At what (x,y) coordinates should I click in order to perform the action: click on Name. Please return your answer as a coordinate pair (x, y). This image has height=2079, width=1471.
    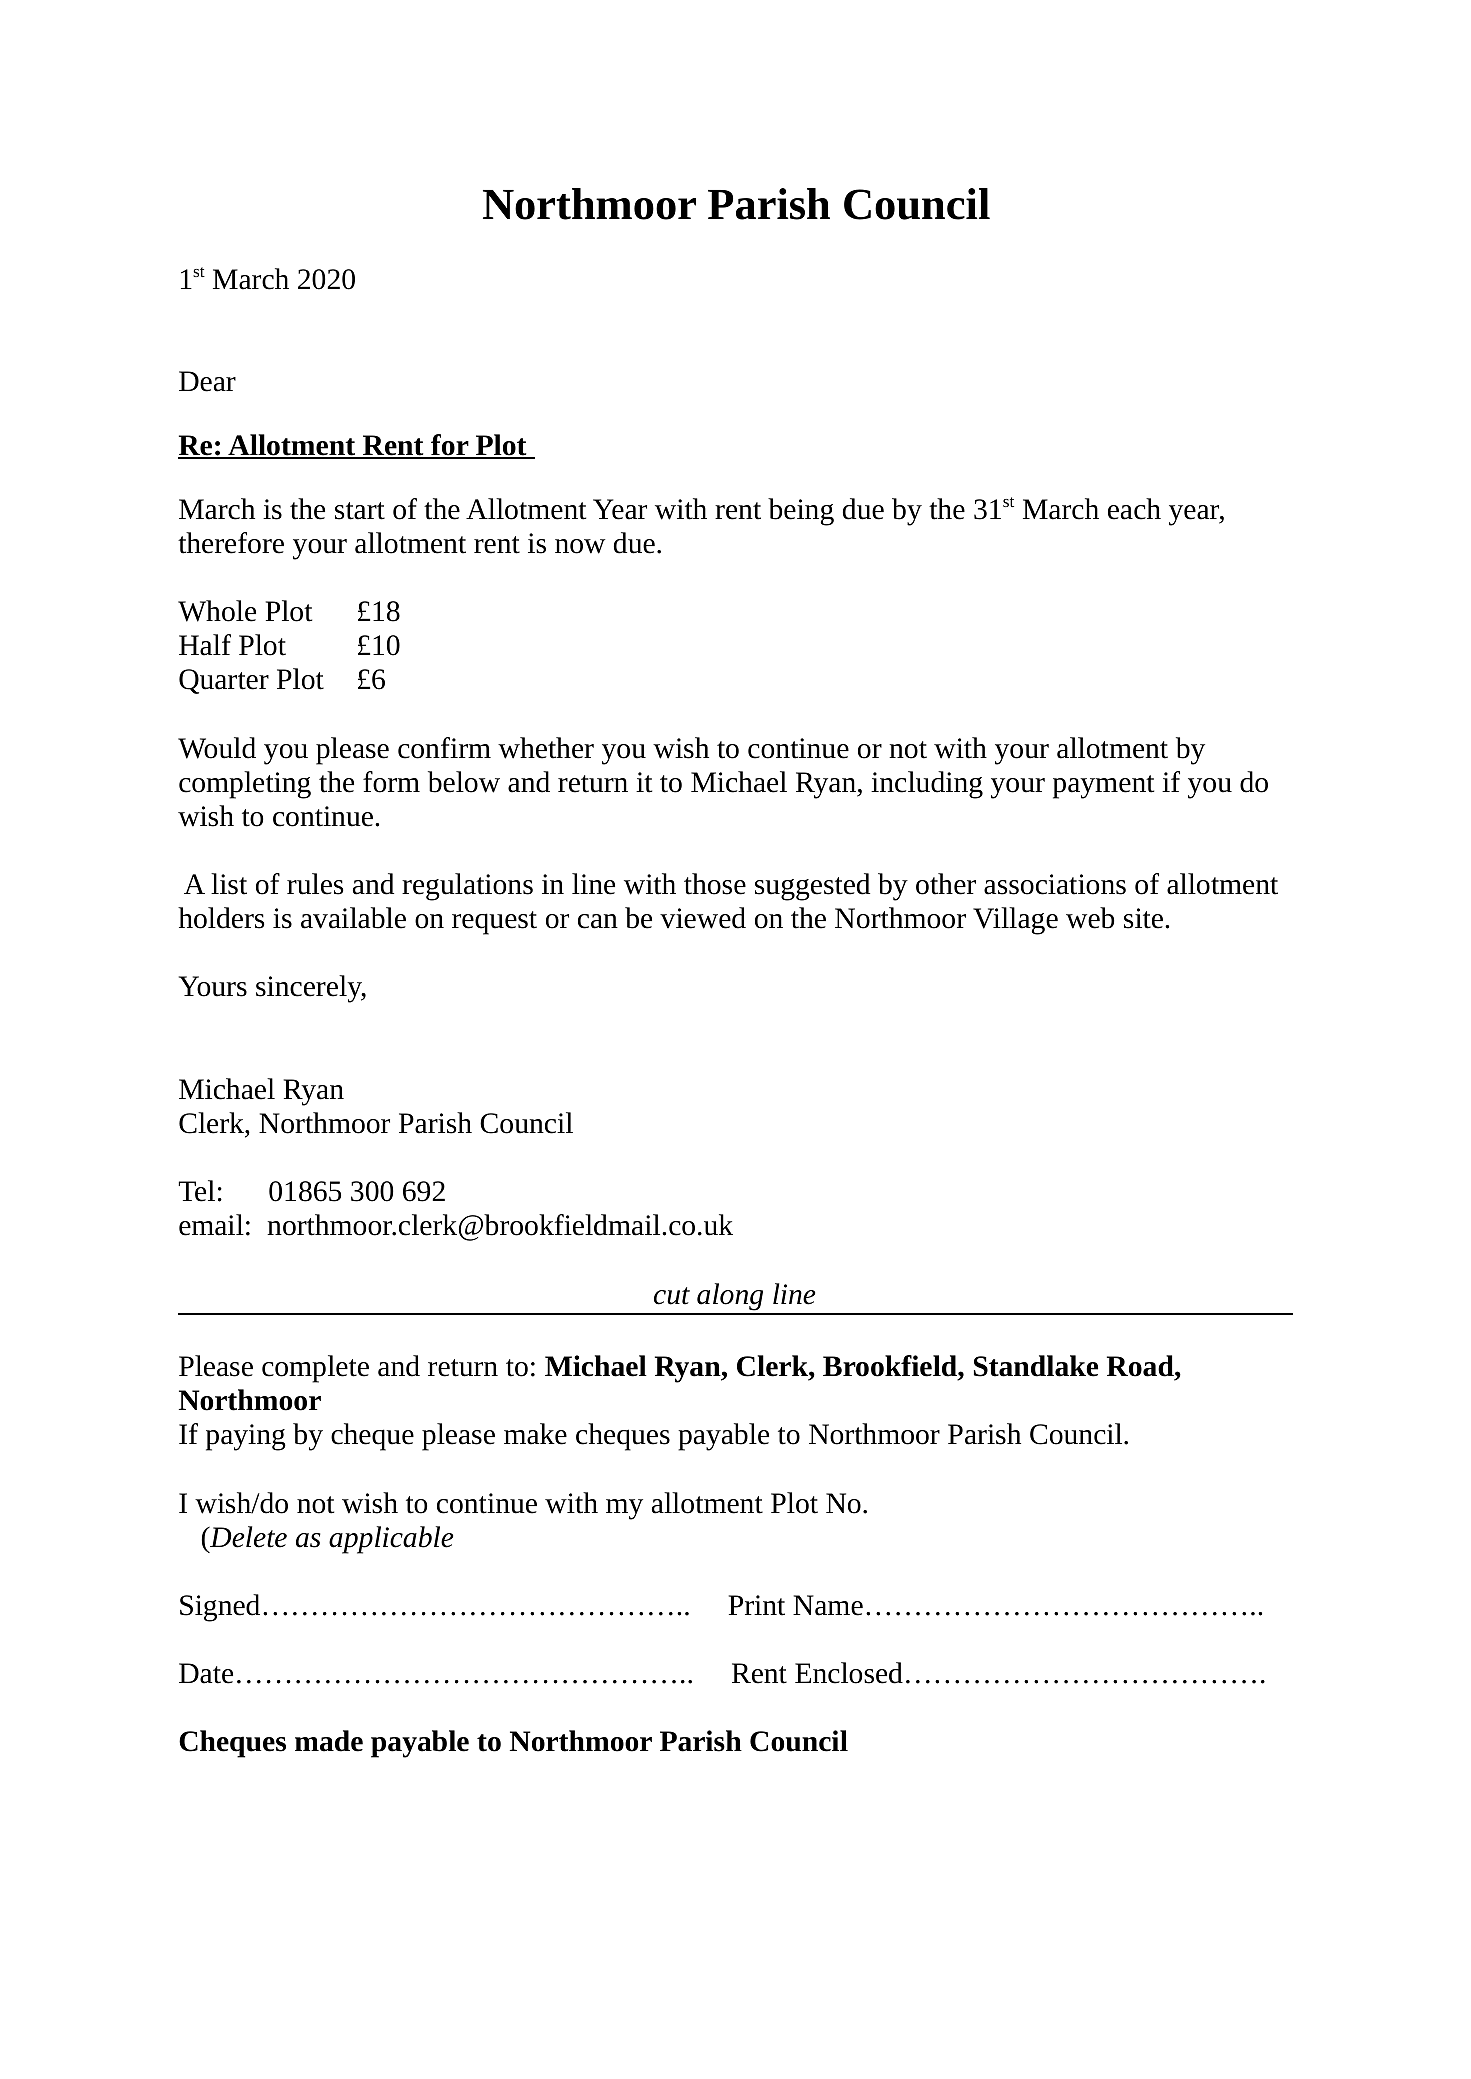
    Looking at the image, I should click on (828, 1605).
